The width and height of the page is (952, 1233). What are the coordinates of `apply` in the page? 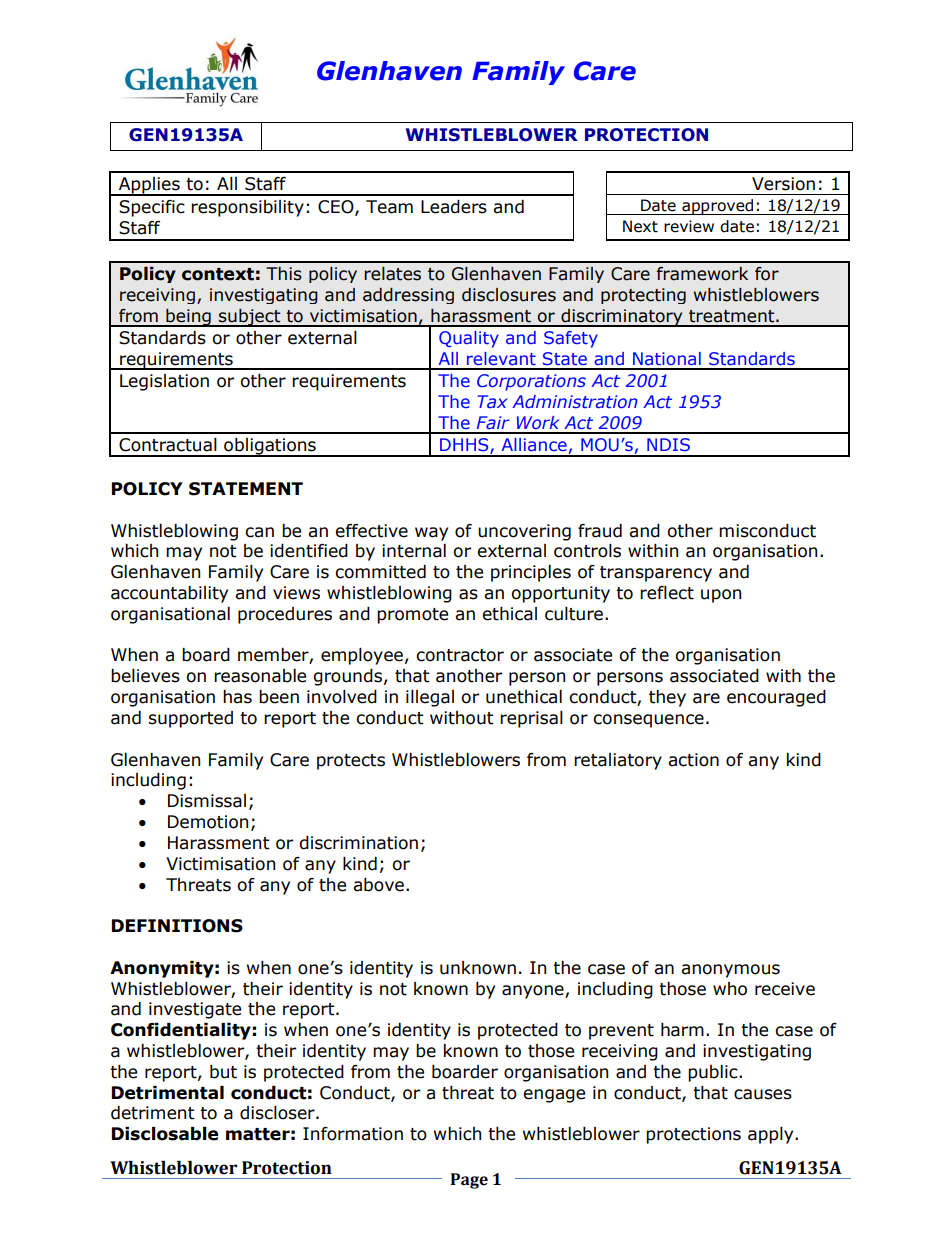 It's located at (772, 1135).
